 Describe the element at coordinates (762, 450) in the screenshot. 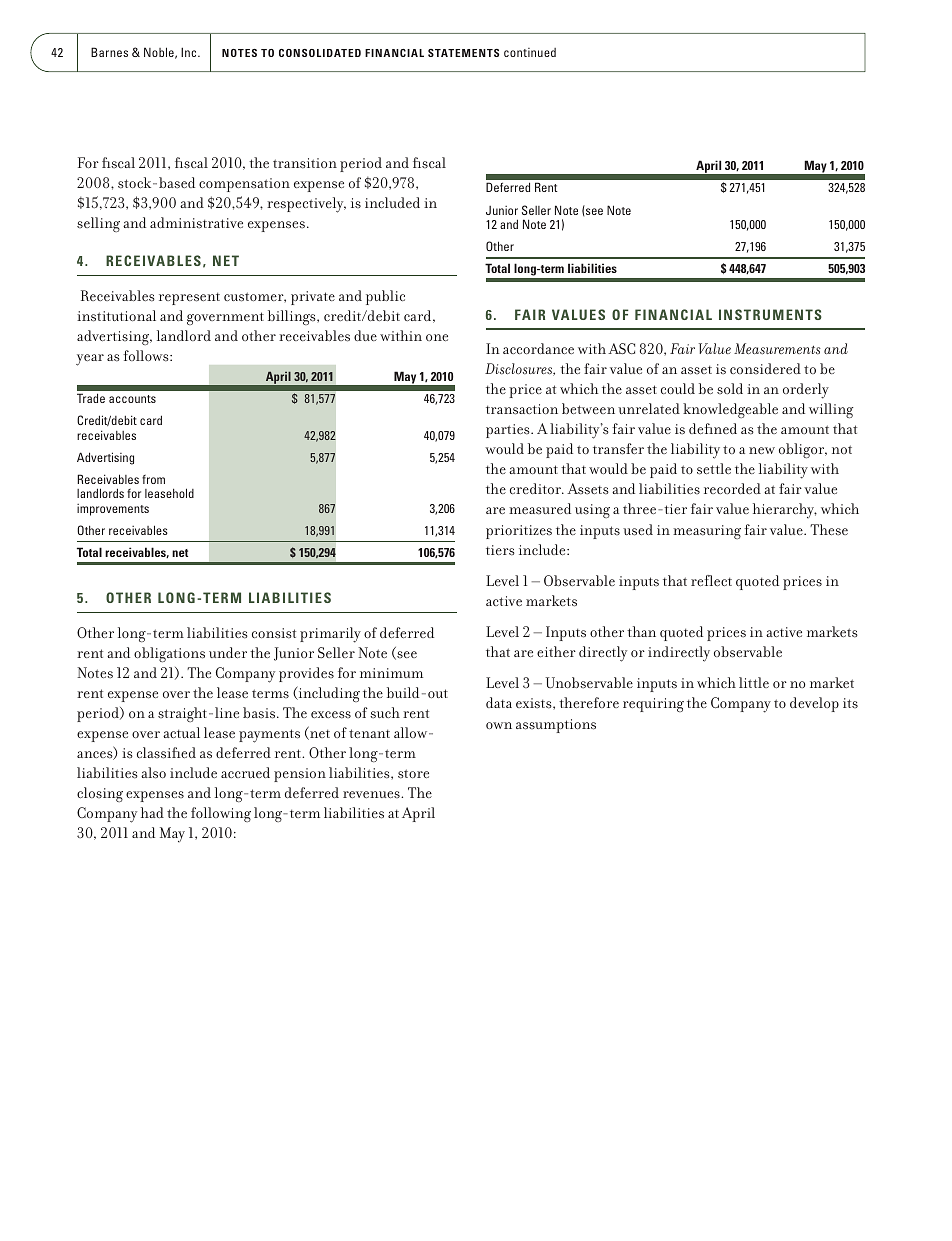

I see `new` at that location.
